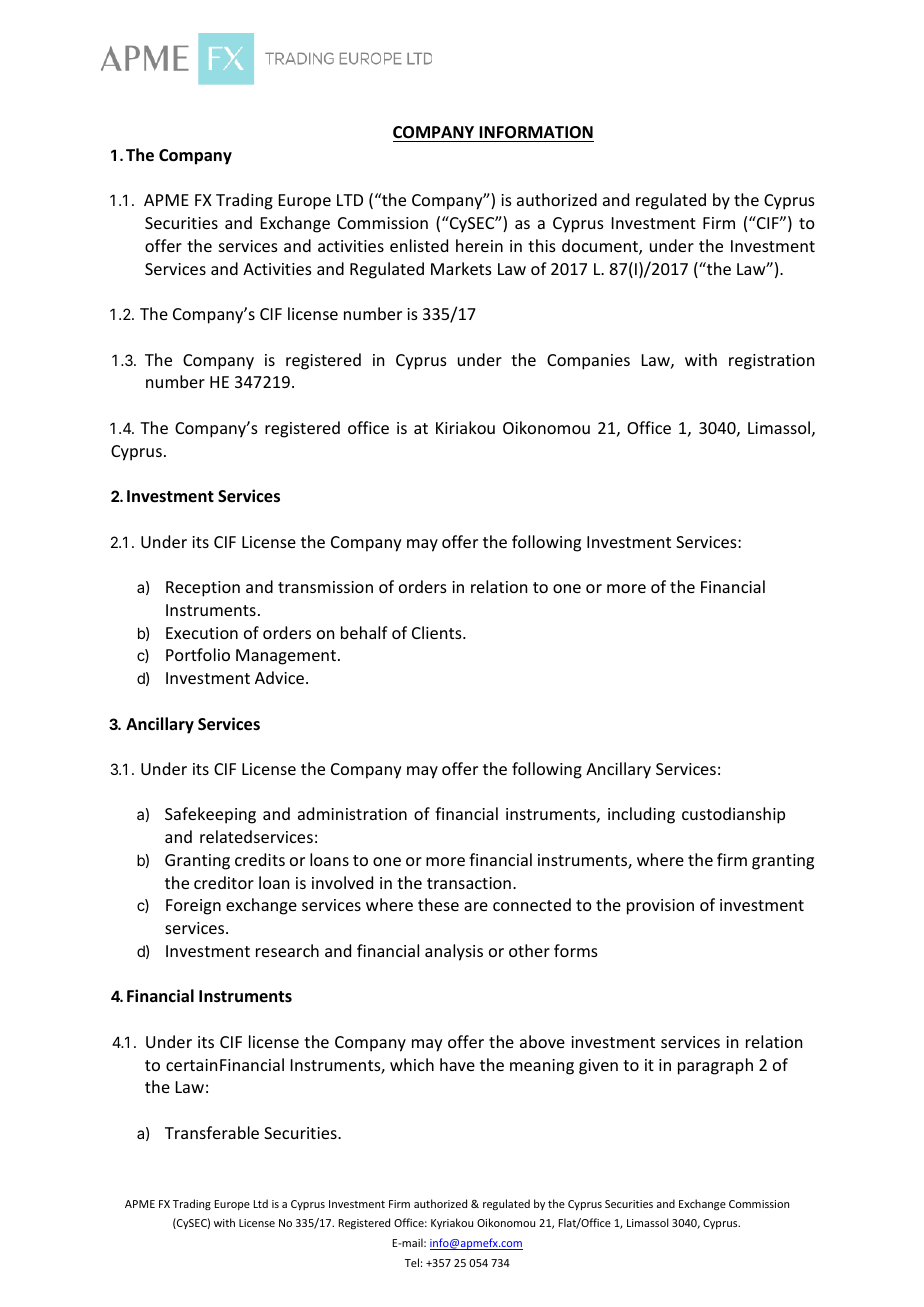 The width and height of the screenshot is (924, 1307). I want to click on provision, so click(660, 907).
